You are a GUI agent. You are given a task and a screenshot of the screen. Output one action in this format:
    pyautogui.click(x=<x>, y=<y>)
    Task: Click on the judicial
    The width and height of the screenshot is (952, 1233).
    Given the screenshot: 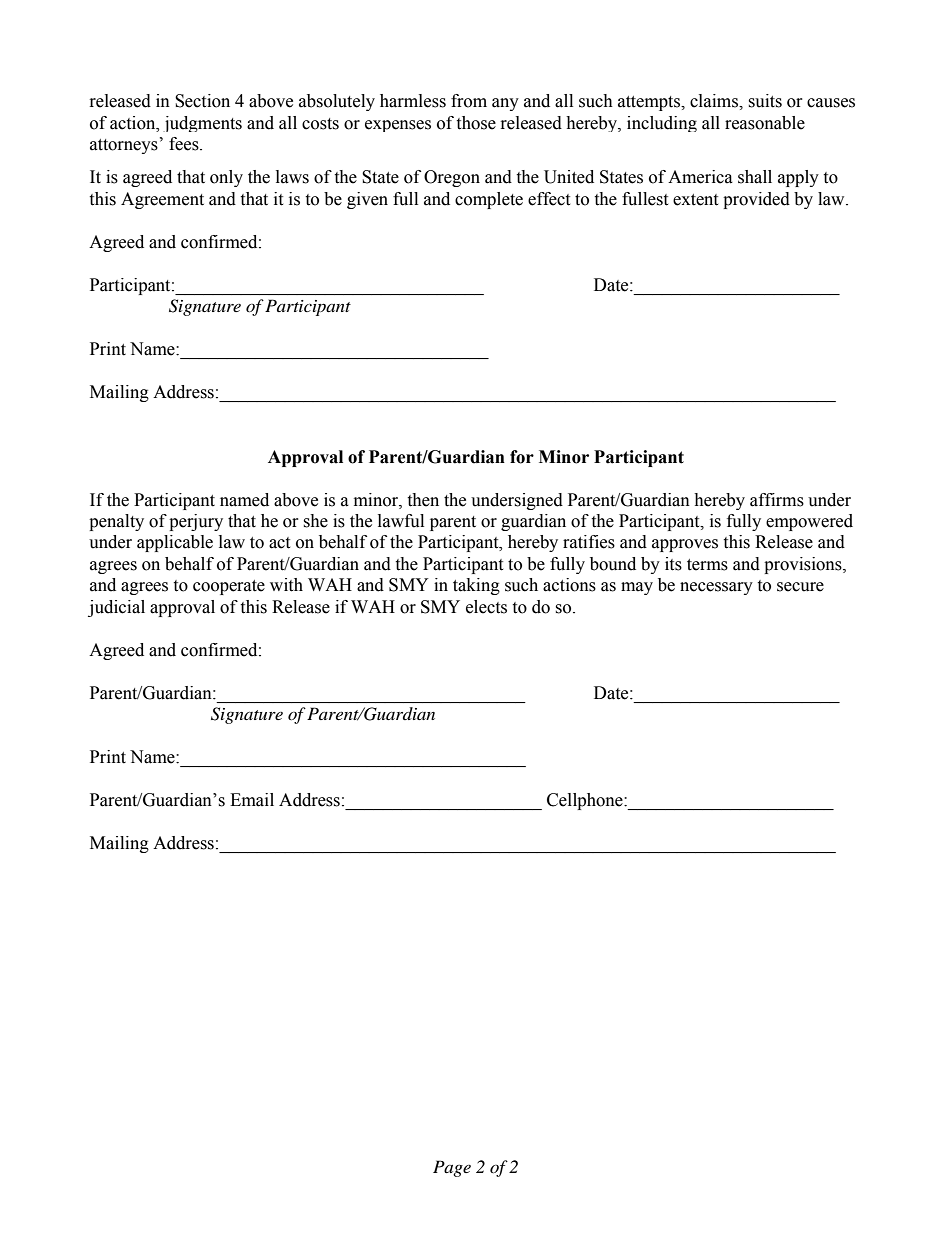 What is the action you would take?
    pyautogui.click(x=116, y=608)
